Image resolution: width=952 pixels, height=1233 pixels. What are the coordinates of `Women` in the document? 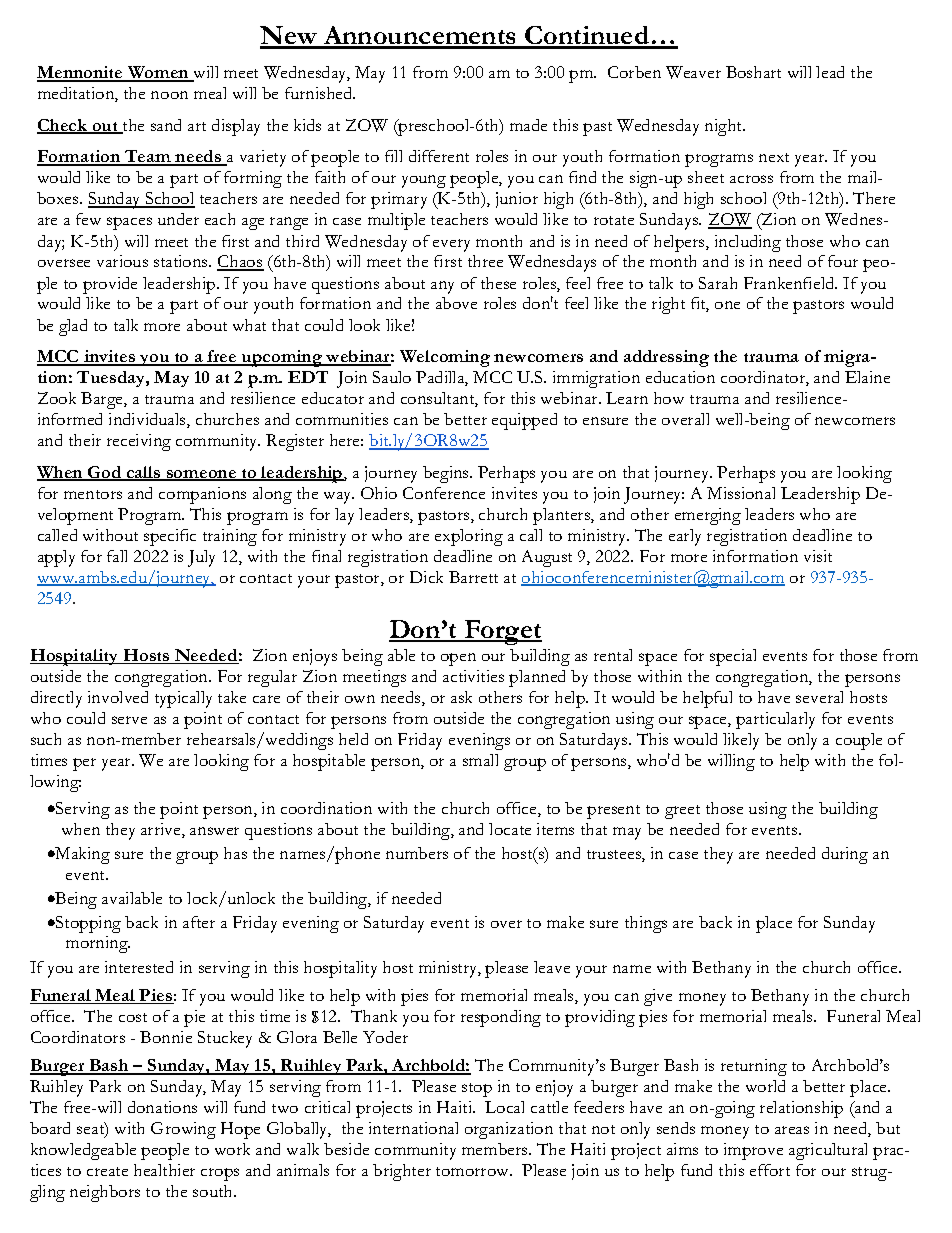 It's located at (158, 74).
